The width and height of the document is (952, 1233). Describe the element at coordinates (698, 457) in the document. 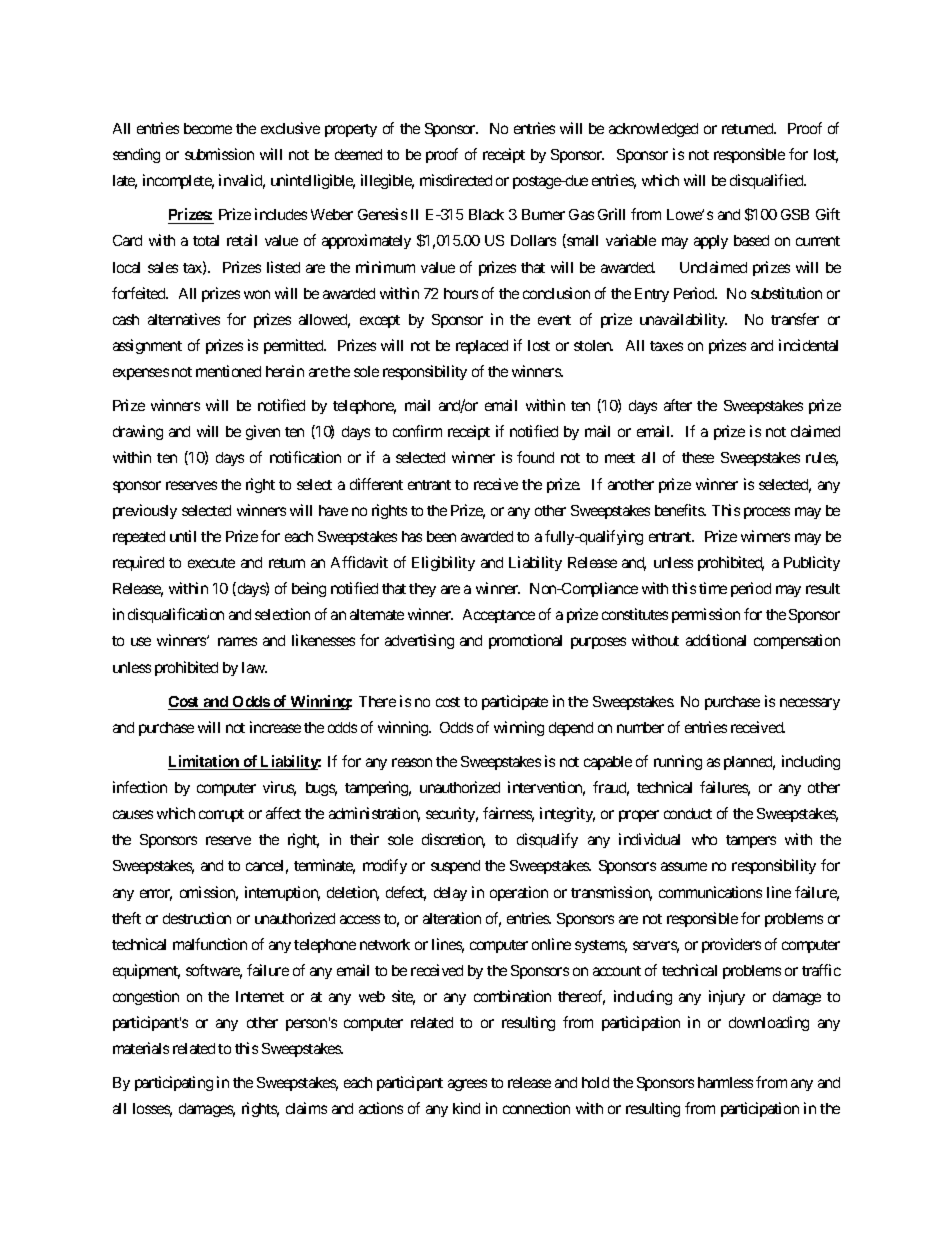

I see `these` at that location.
